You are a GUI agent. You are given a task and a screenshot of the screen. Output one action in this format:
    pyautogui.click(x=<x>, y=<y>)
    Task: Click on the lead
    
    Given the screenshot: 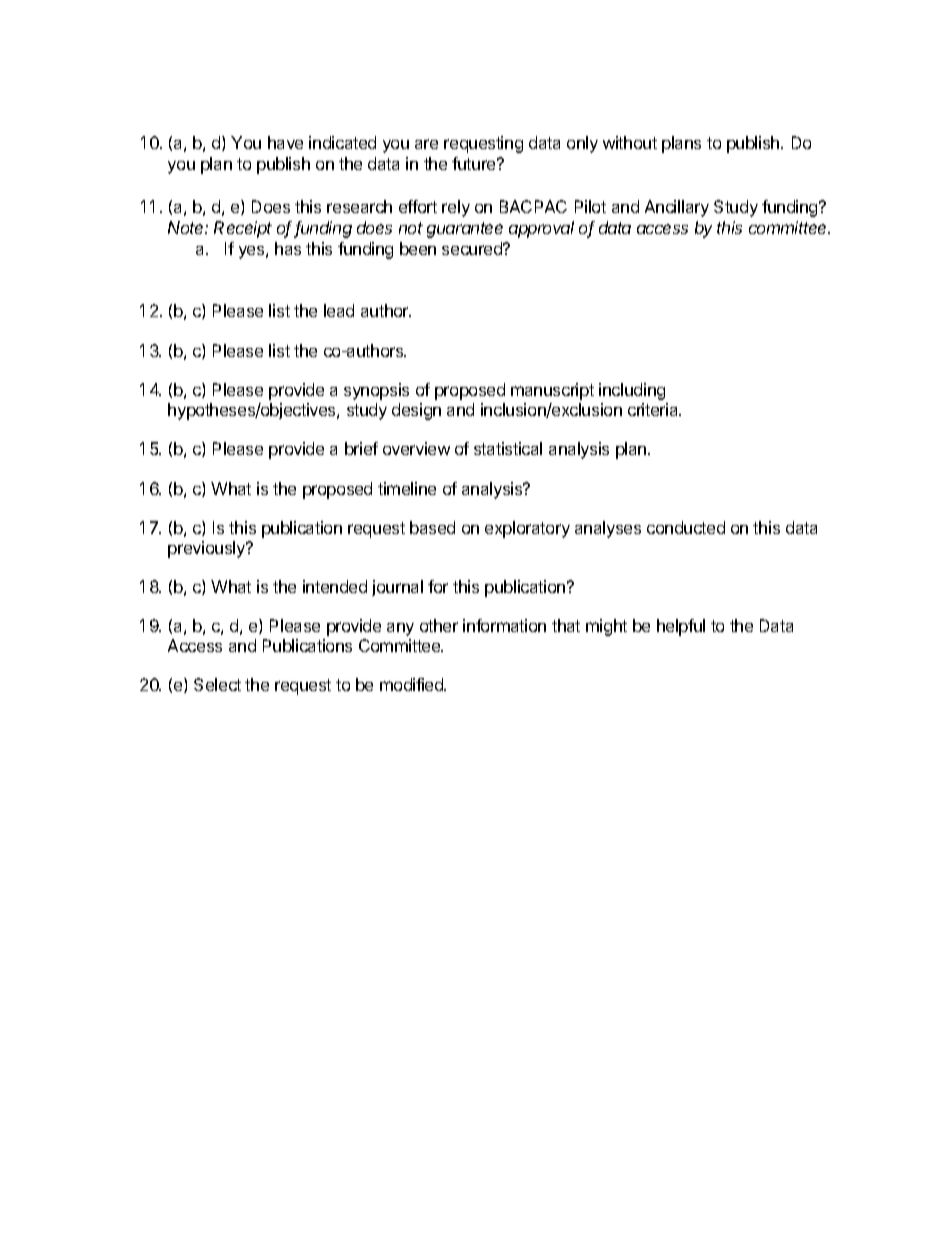 What is the action you would take?
    pyautogui.click(x=339, y=310)
